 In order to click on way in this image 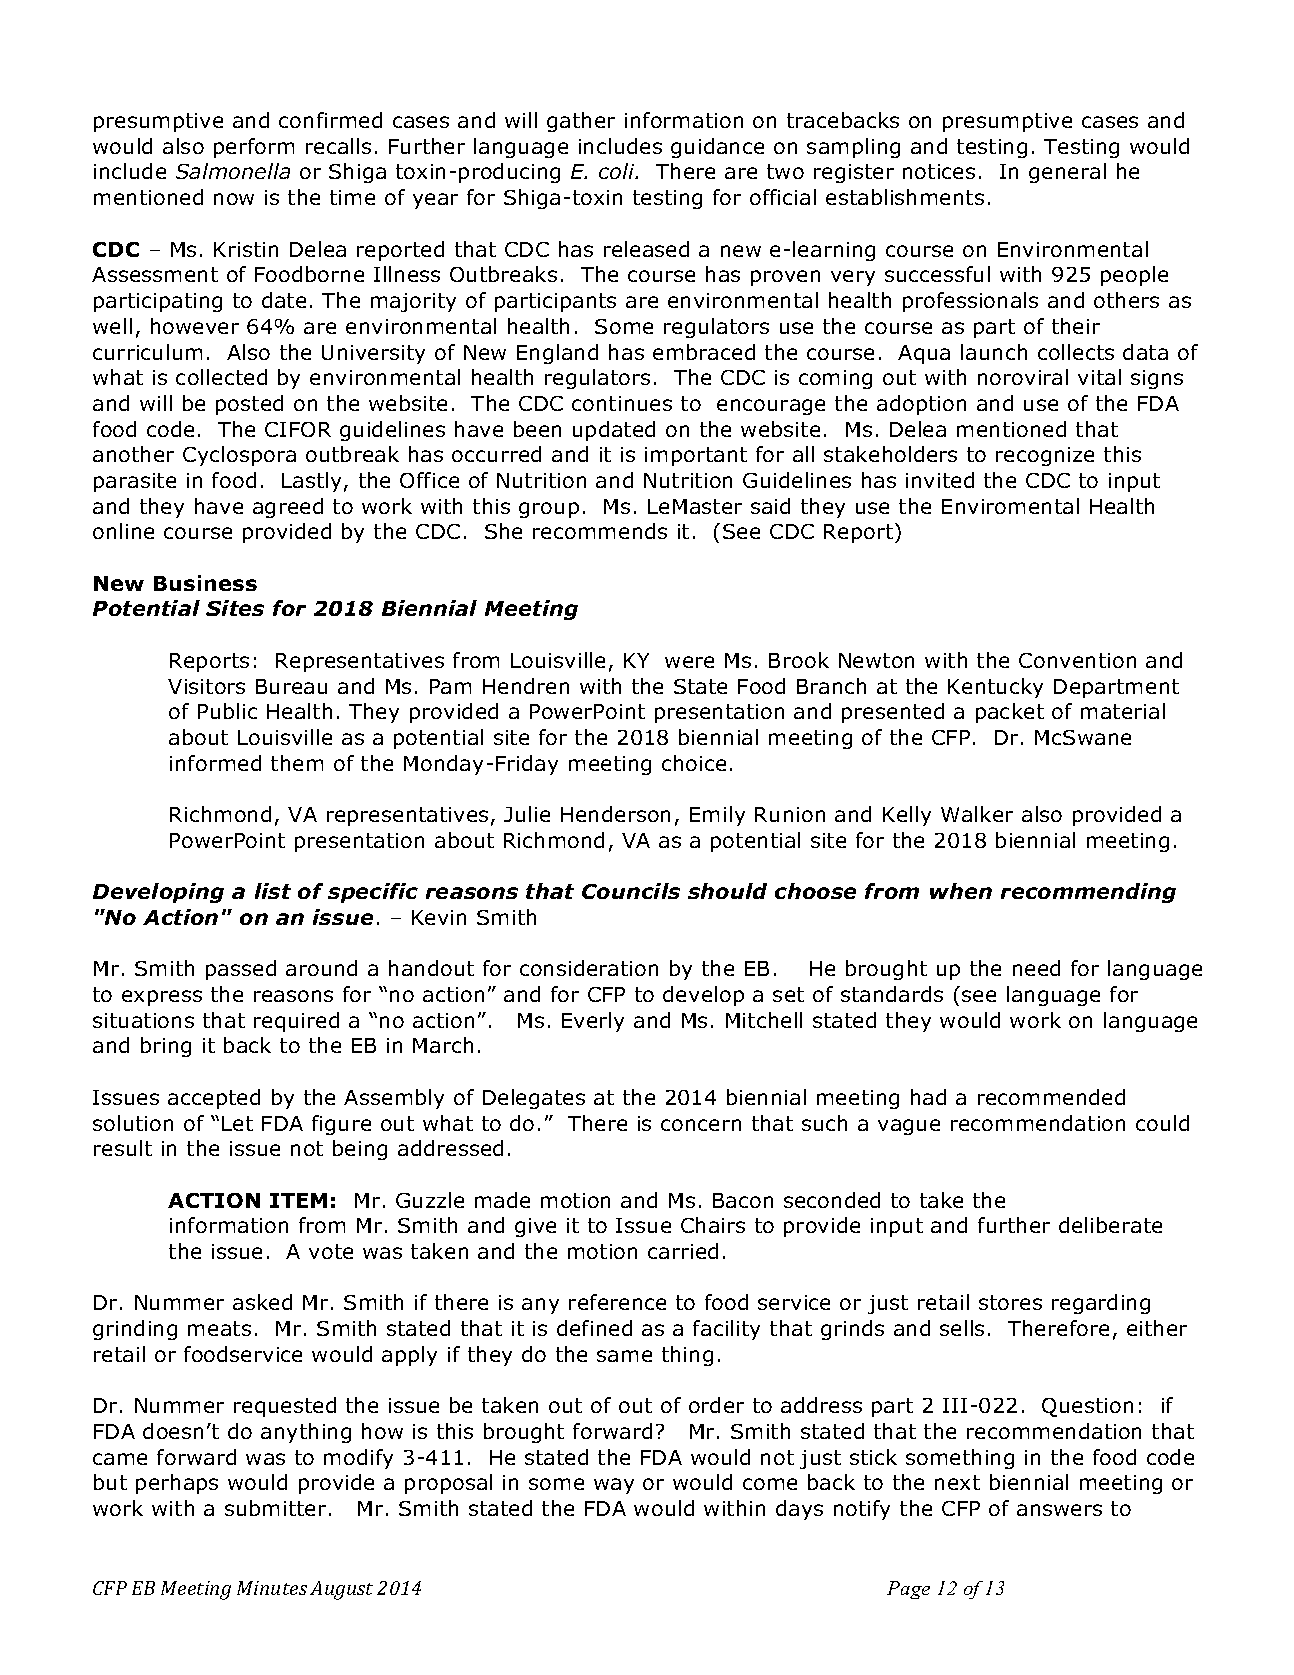, I will do `click(614, 1486)`.
